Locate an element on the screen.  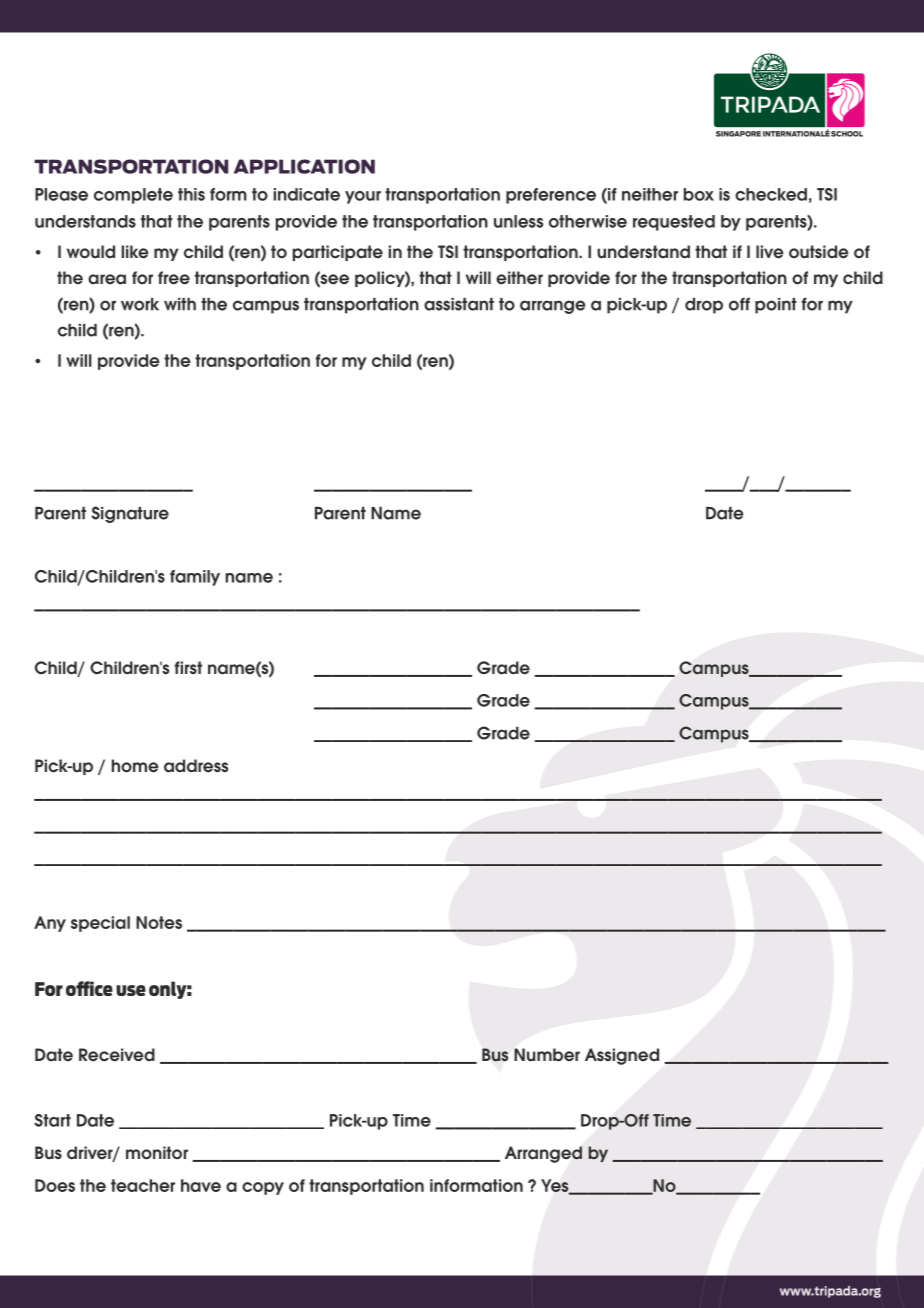
your is located at coordinates (363, 197).
